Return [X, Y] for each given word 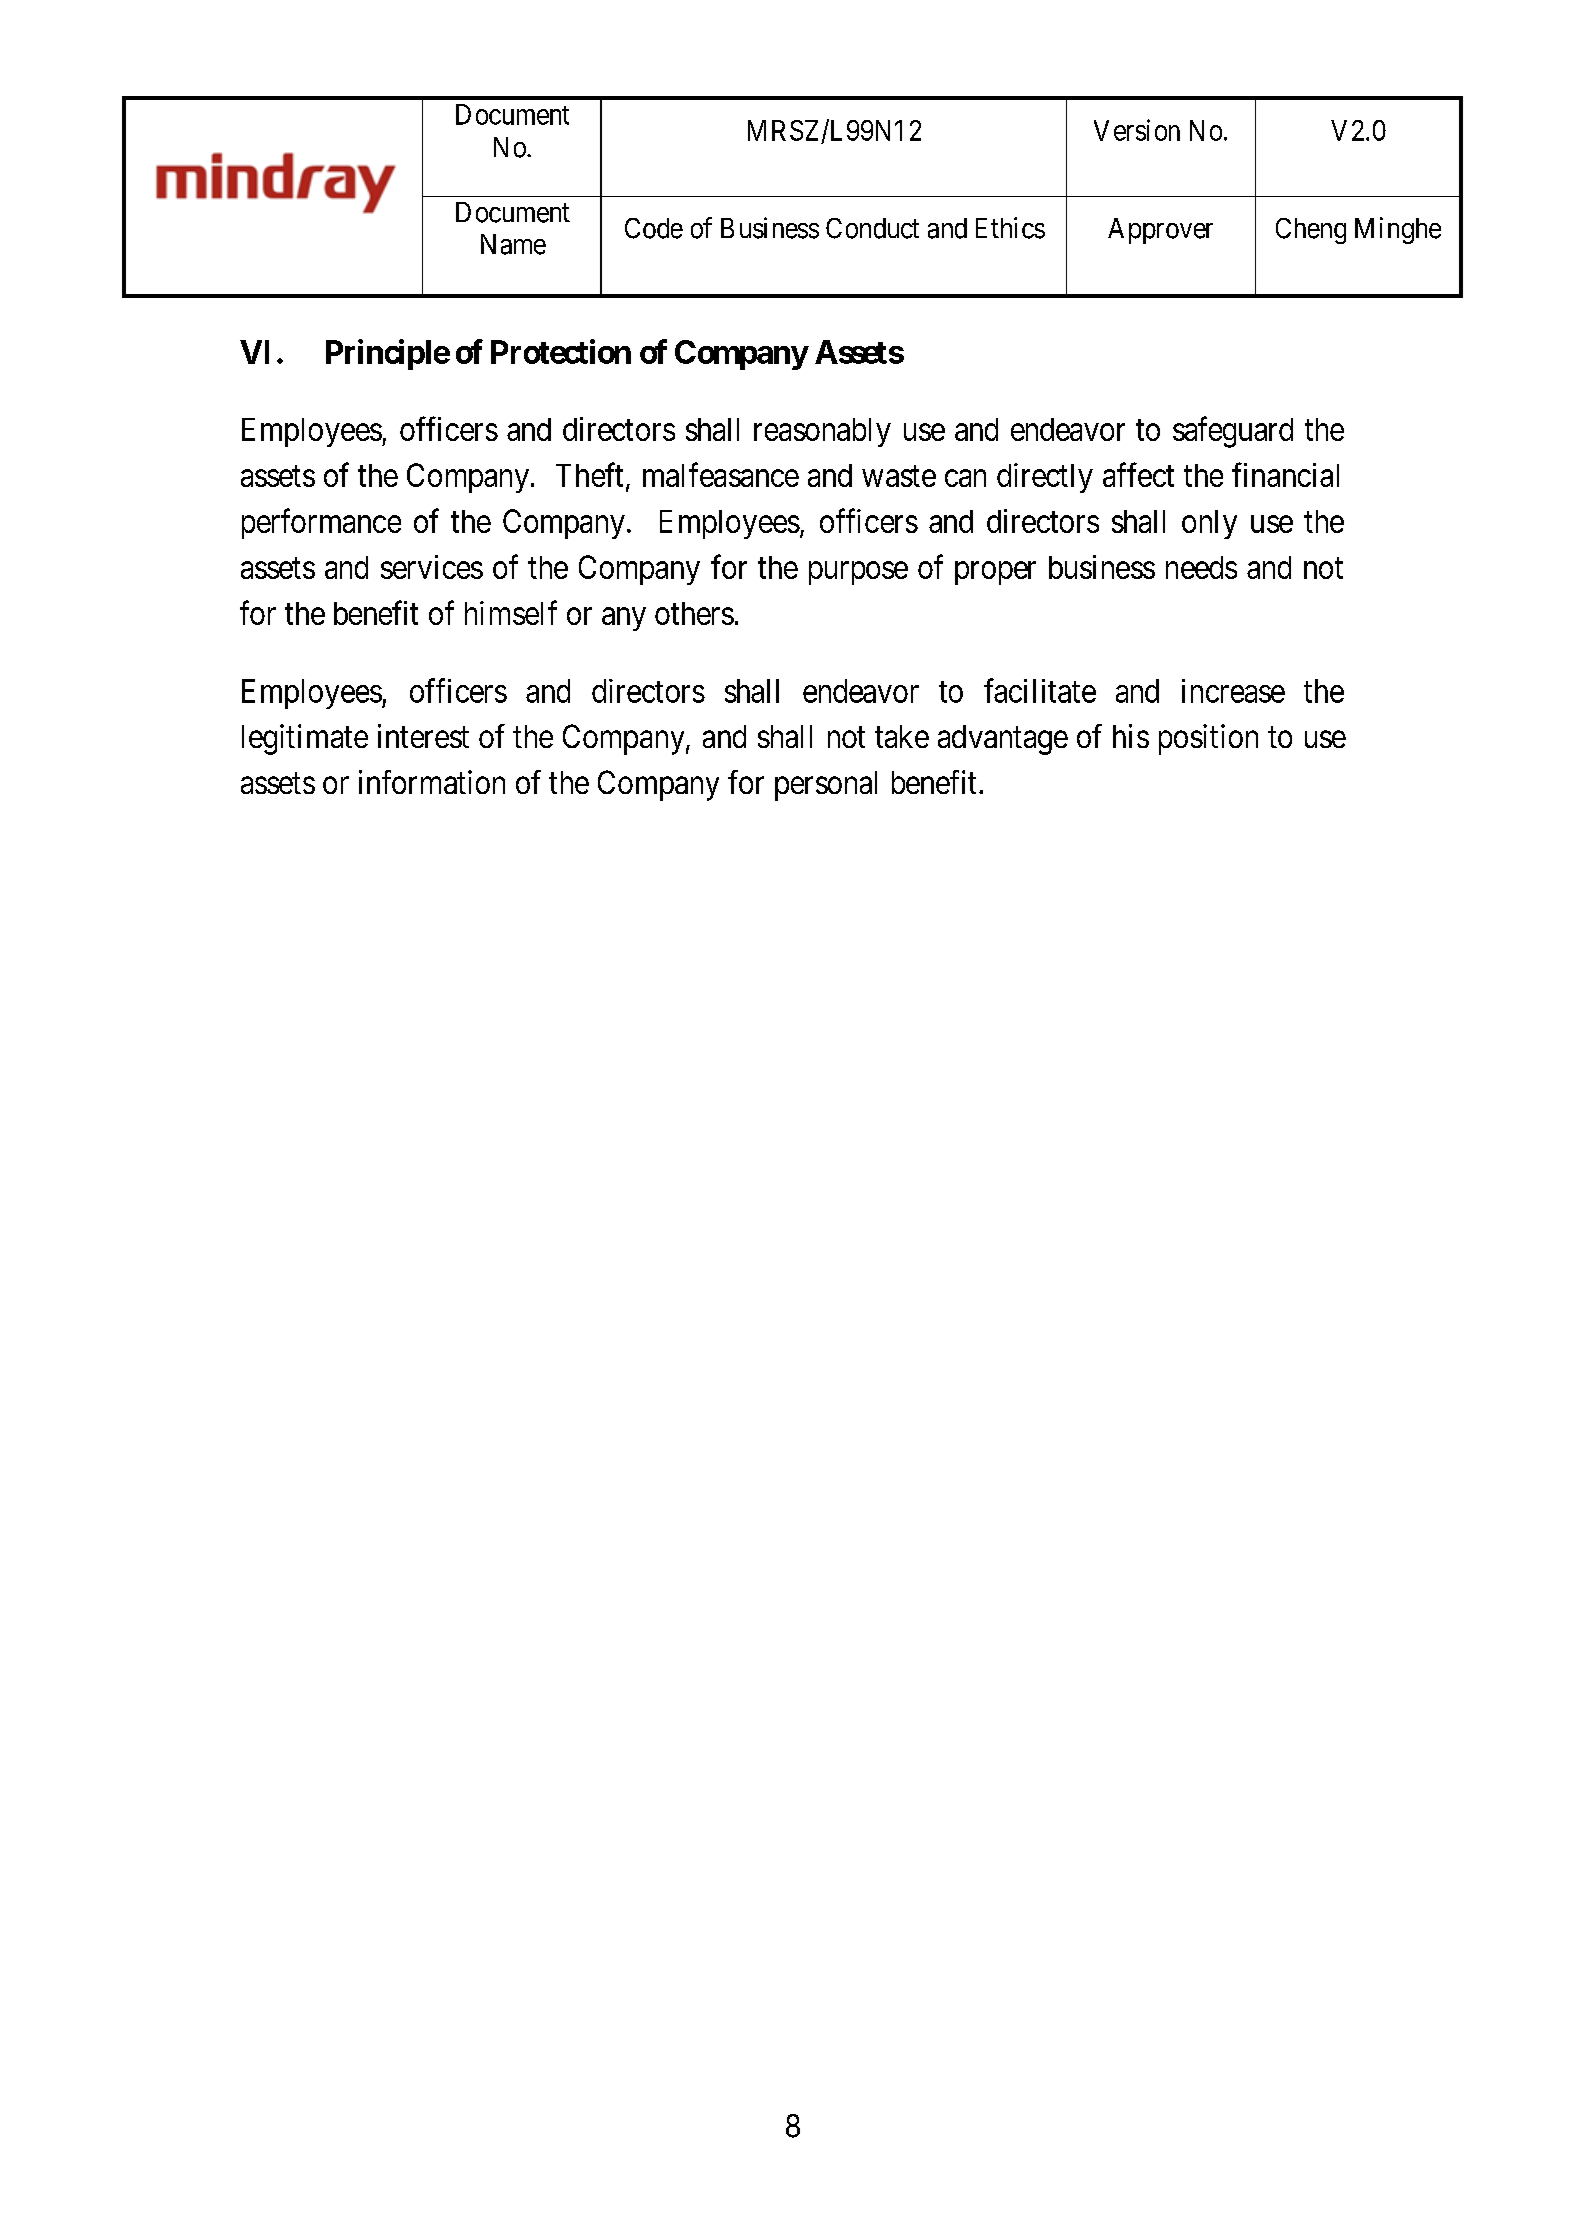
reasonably [822, 432]
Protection [561, 351]
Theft [589, 474]
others [694, 613]
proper [995, 573]
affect [1138, 474]
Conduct [872, 228]
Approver [1160, 231]
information [432, 782]
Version [1137, 130]
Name [513, 244]
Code [654, 228]
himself [511, 612]
